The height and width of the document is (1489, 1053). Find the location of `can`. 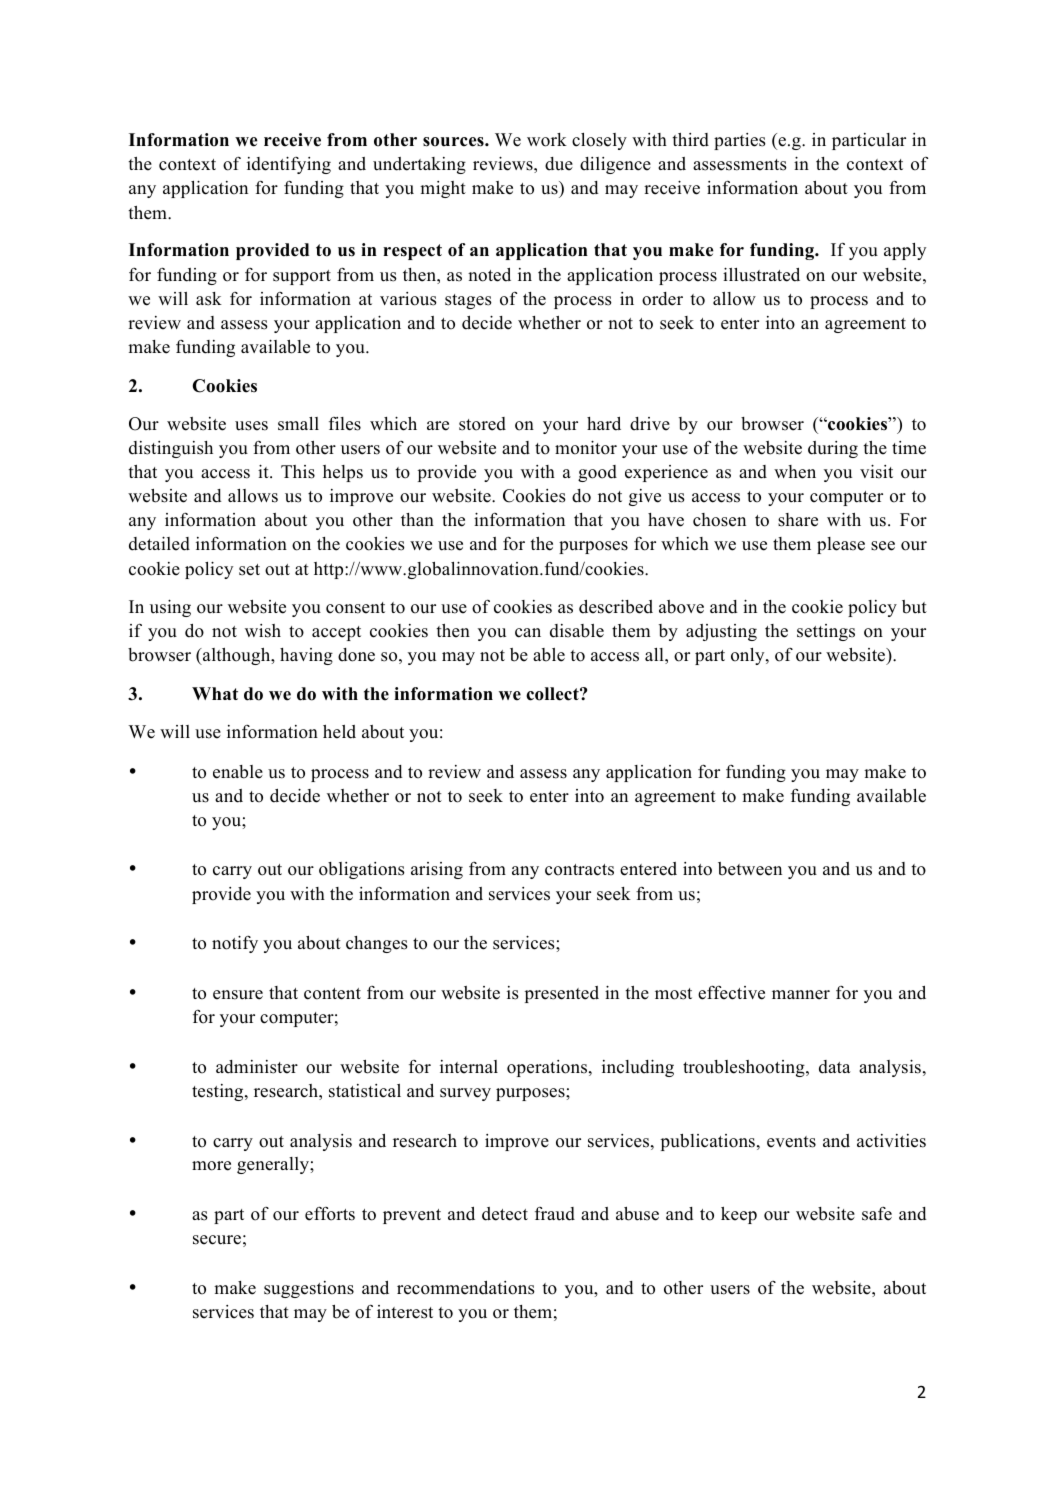

can is located at coordinates (528, 633).
